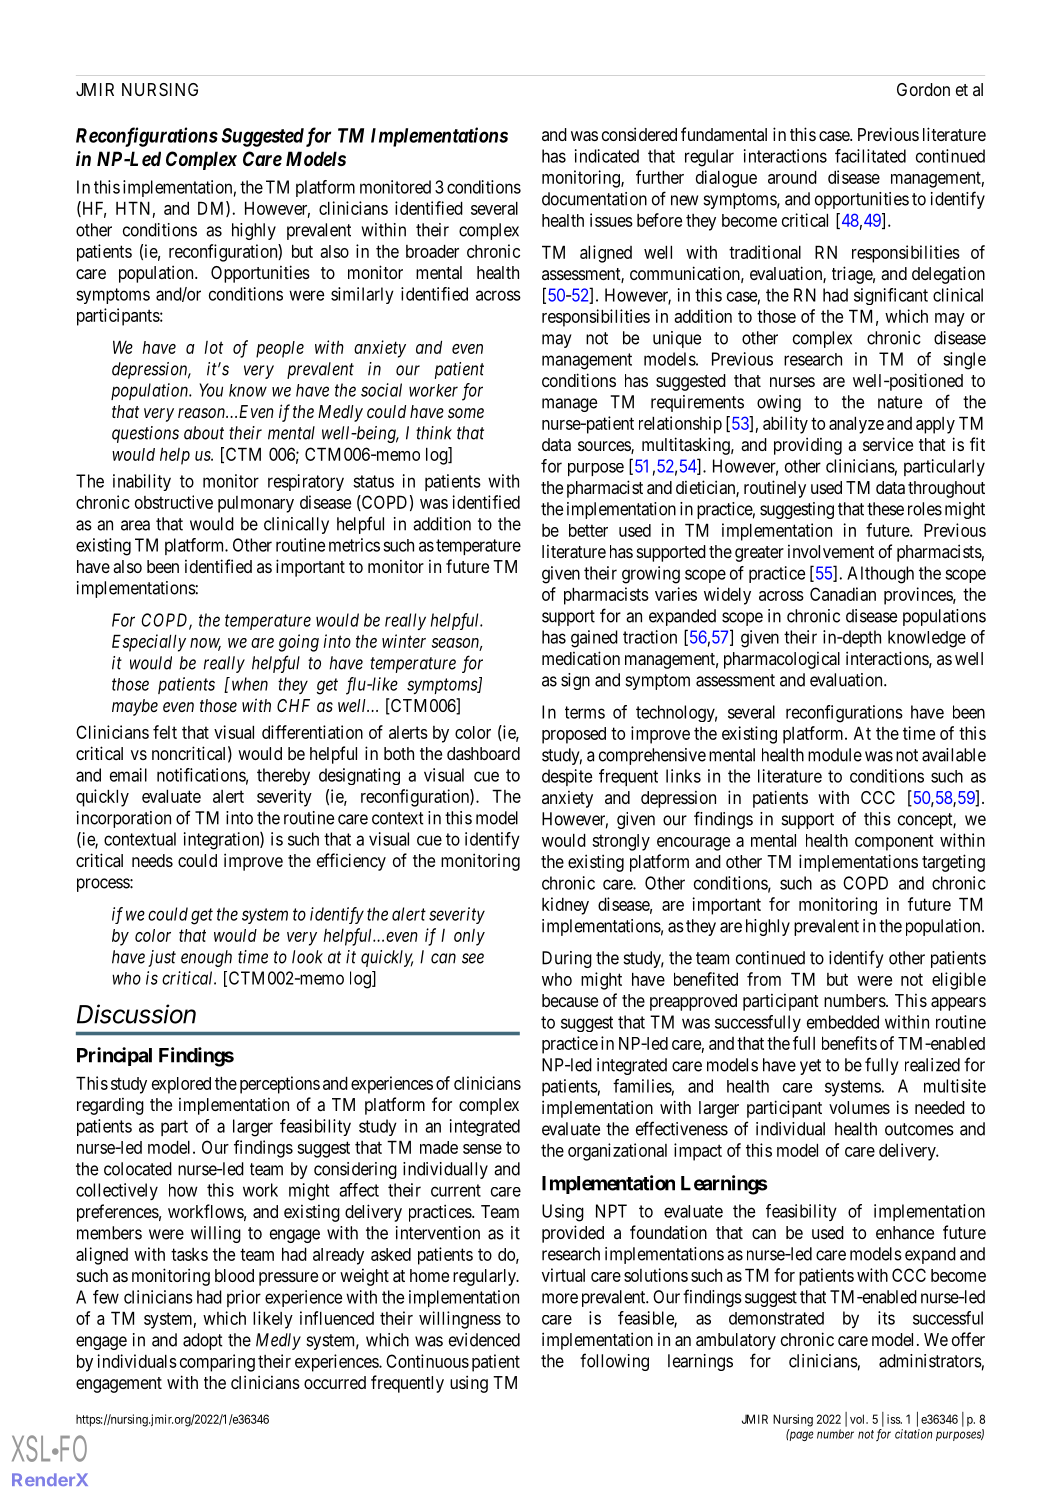 The image size is (1061, 1500). I want to click on better, so click(588, 530).
